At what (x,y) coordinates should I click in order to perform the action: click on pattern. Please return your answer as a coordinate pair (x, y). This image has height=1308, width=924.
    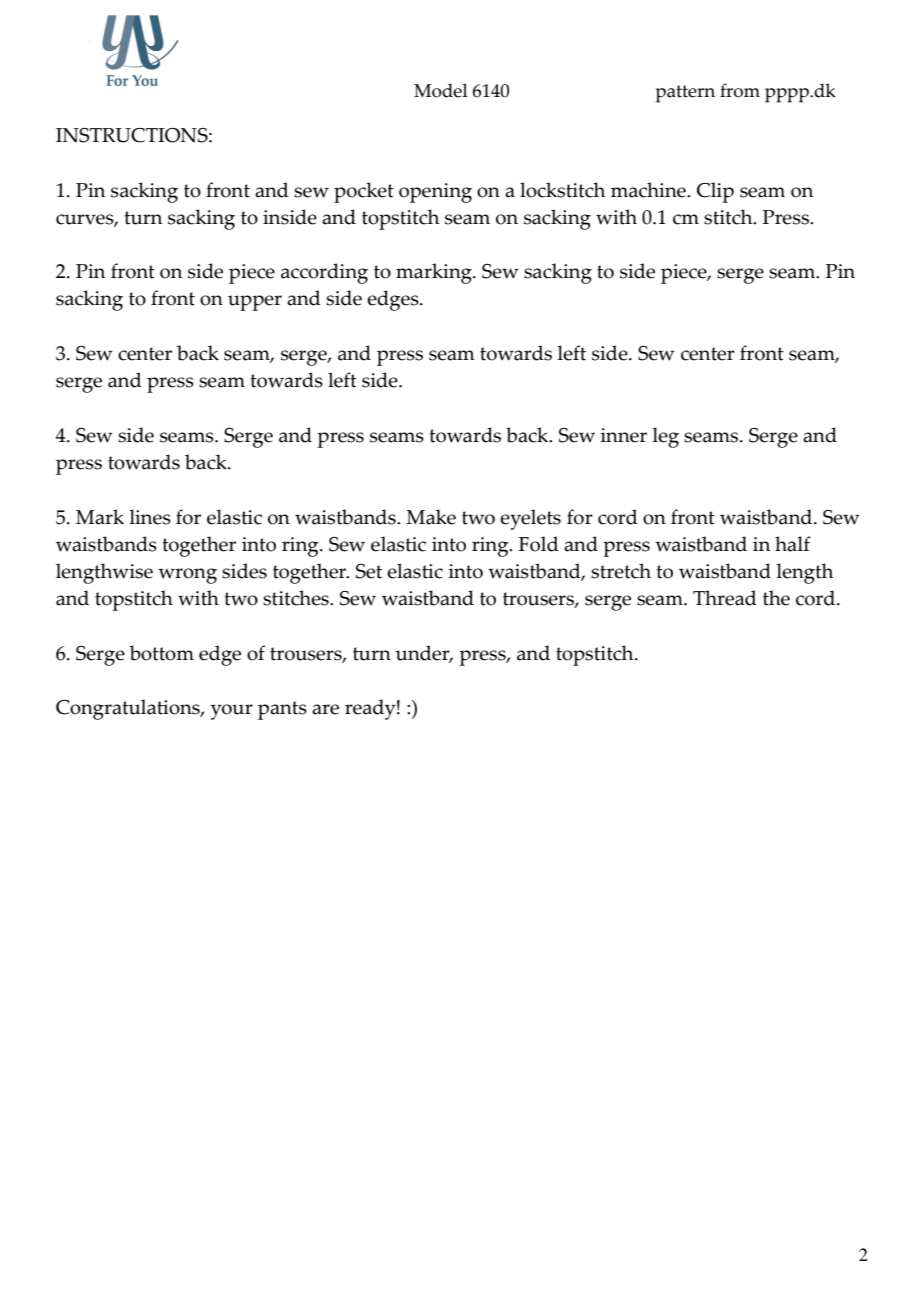
    Looking at the image, I should click on (685, 94).
